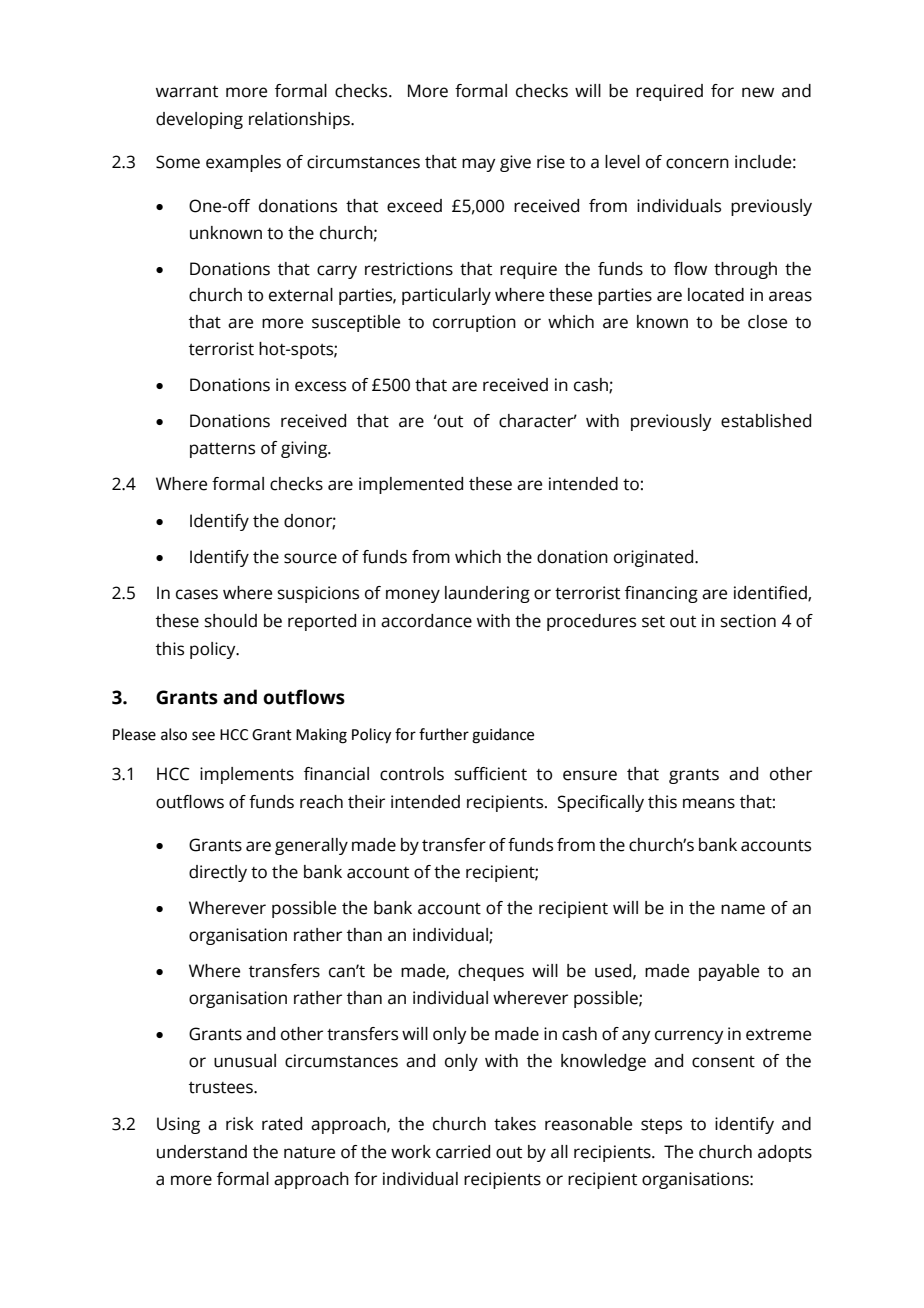 The height and width of the document is (1308, 924). What do you see at coordinates (199, 120) in the document?
I see `developing` at bounding box center [199, 120].
